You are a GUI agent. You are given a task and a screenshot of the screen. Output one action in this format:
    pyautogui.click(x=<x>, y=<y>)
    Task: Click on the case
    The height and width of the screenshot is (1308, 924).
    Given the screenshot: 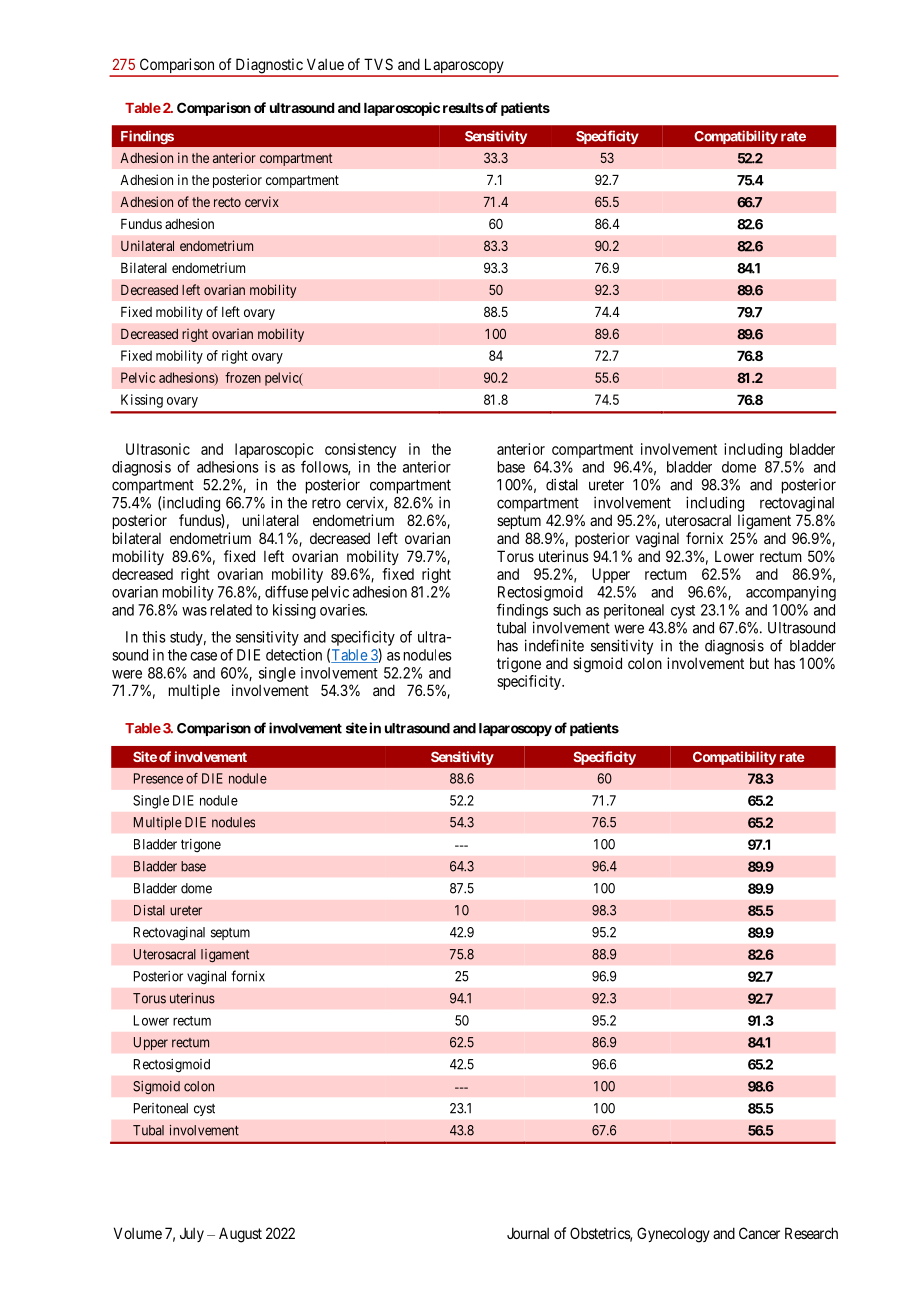 What is the action you would take?
    pyautogui.click(x=203, y=656)
